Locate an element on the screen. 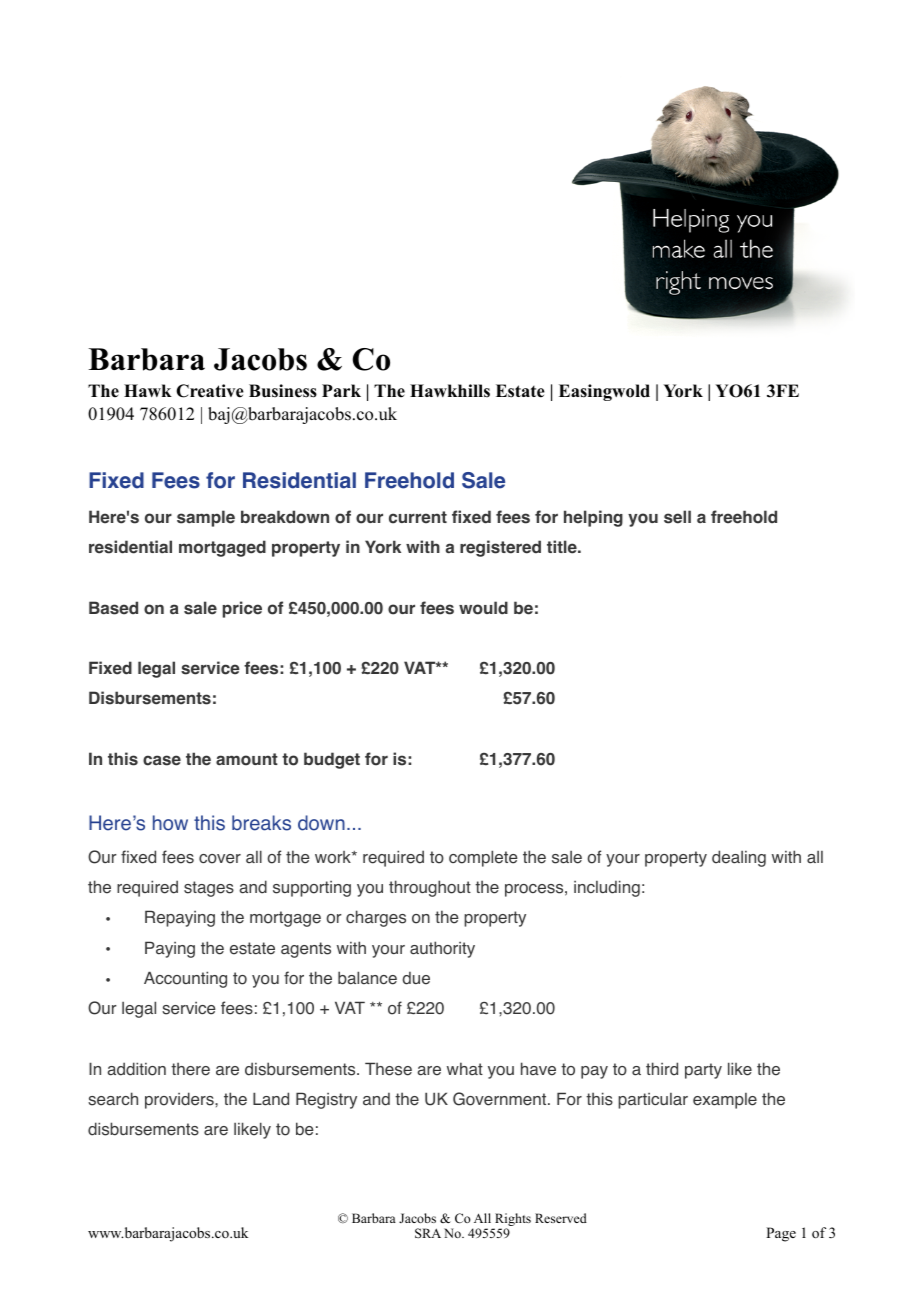 Image resolution: width=924 pixels, height=1308 pixels. providers is located at coordinates (180, 1100).
